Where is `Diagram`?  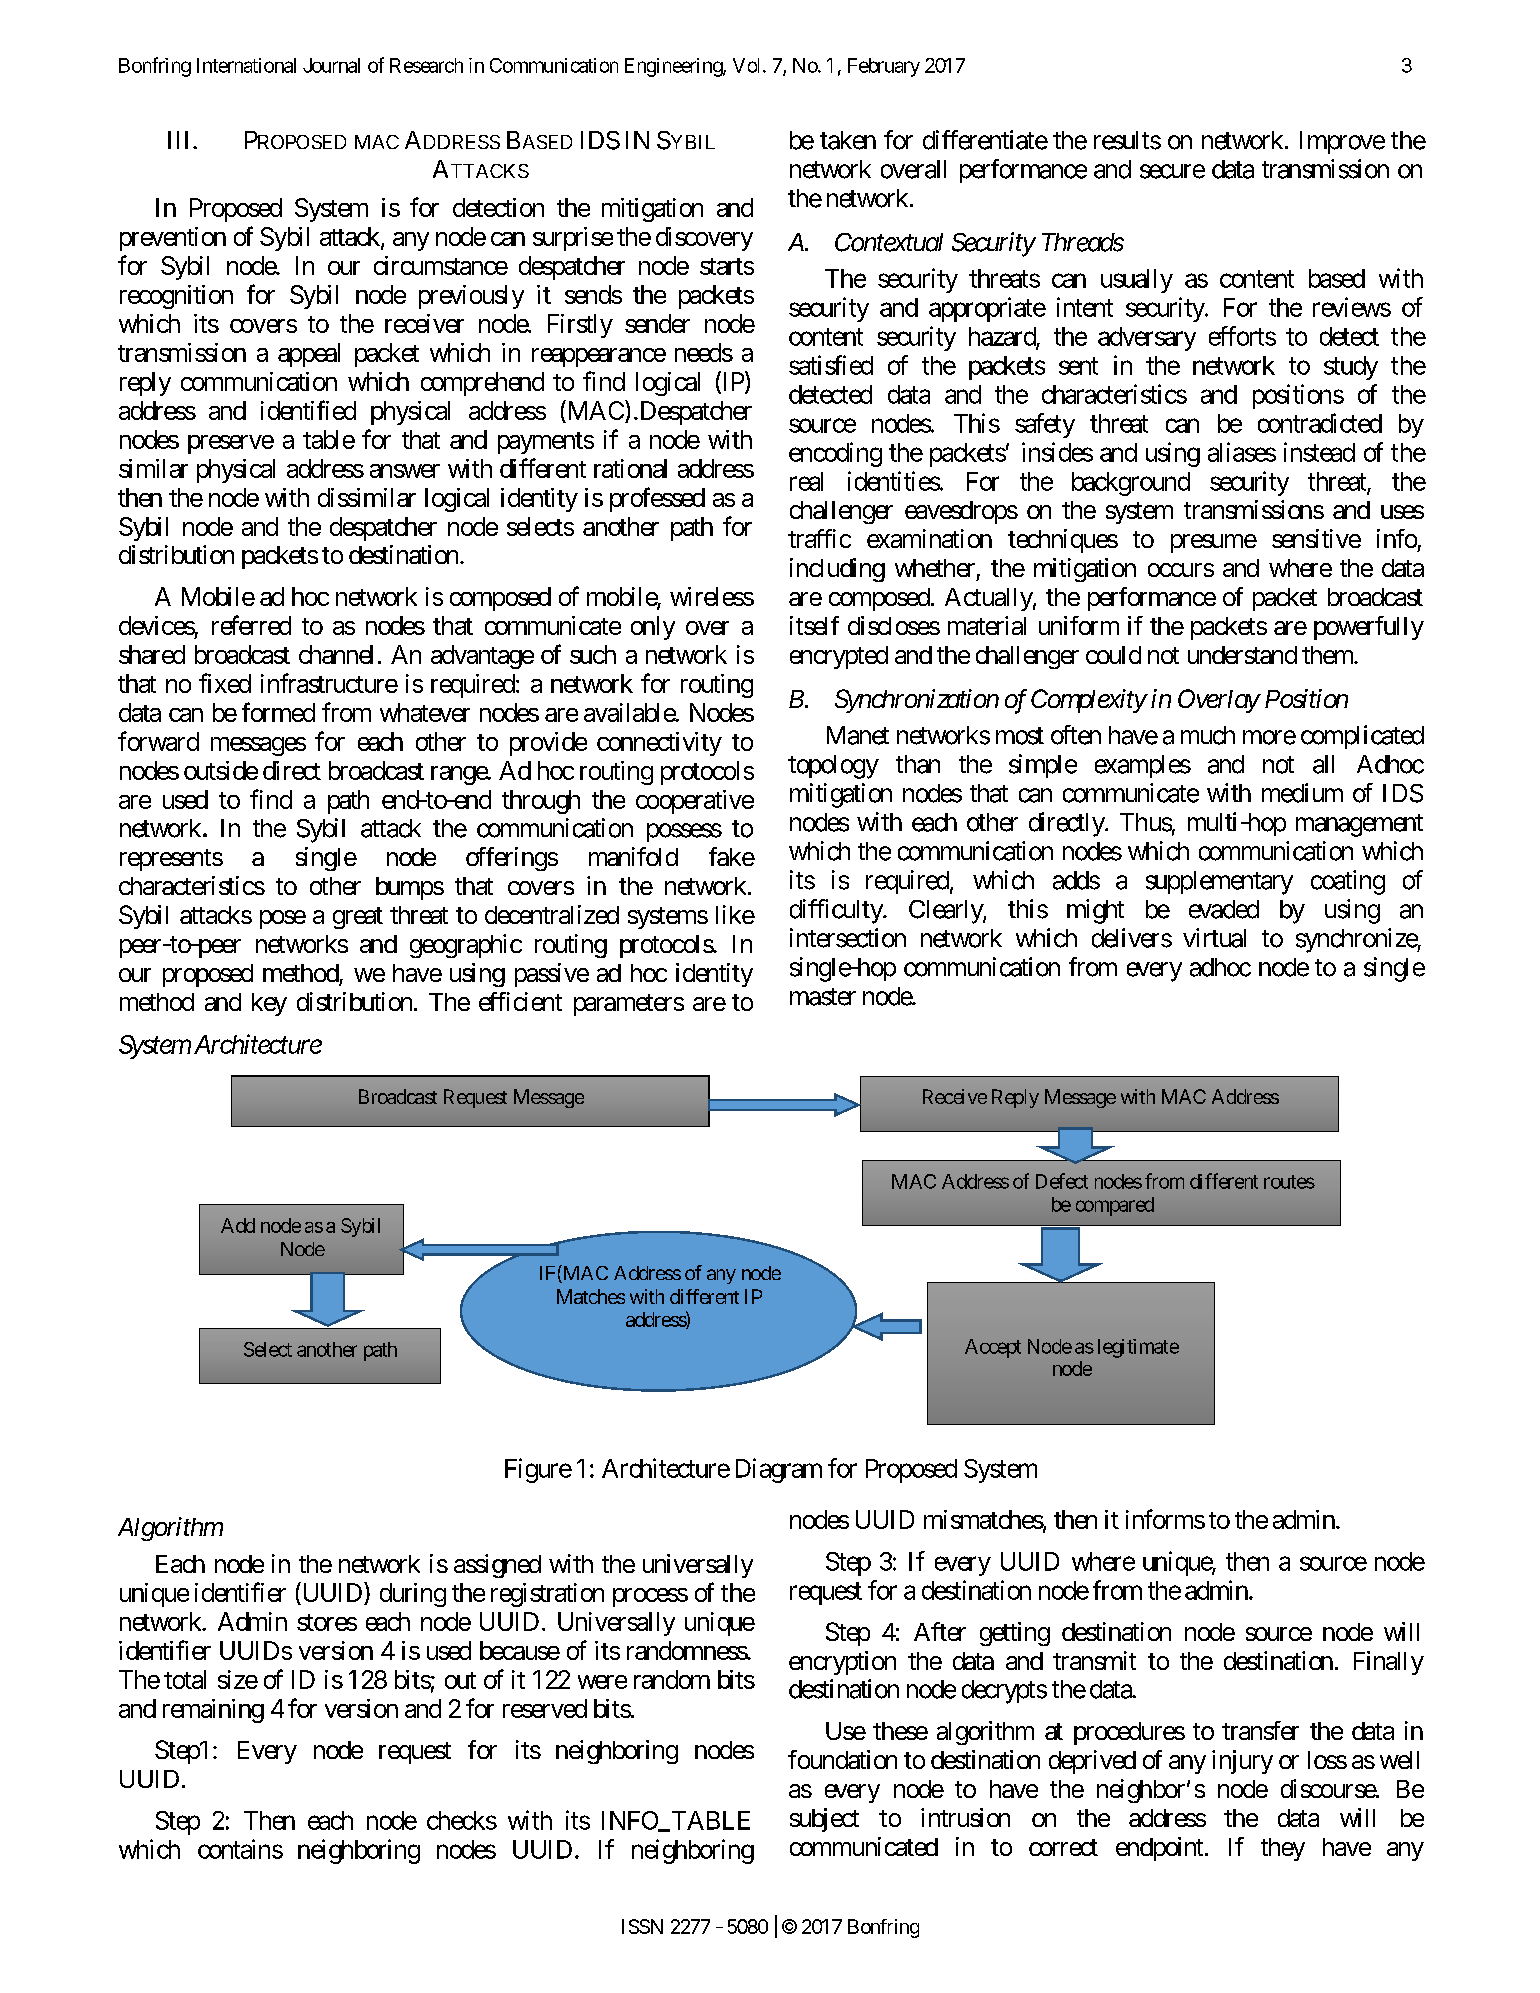 Diagram is located at coordinates (779, 1470).
